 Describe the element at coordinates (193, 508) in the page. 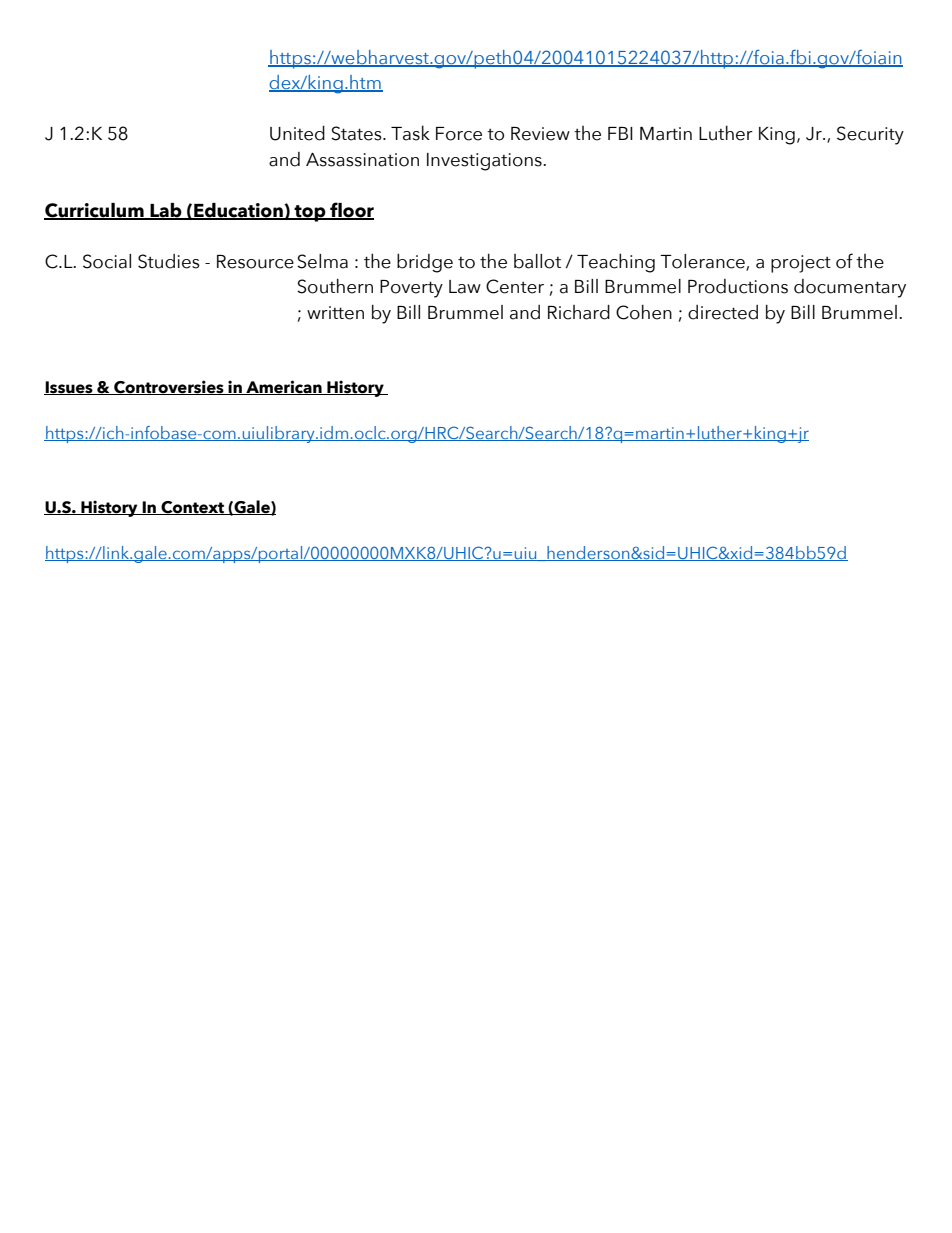

I see `Context` at that location.
